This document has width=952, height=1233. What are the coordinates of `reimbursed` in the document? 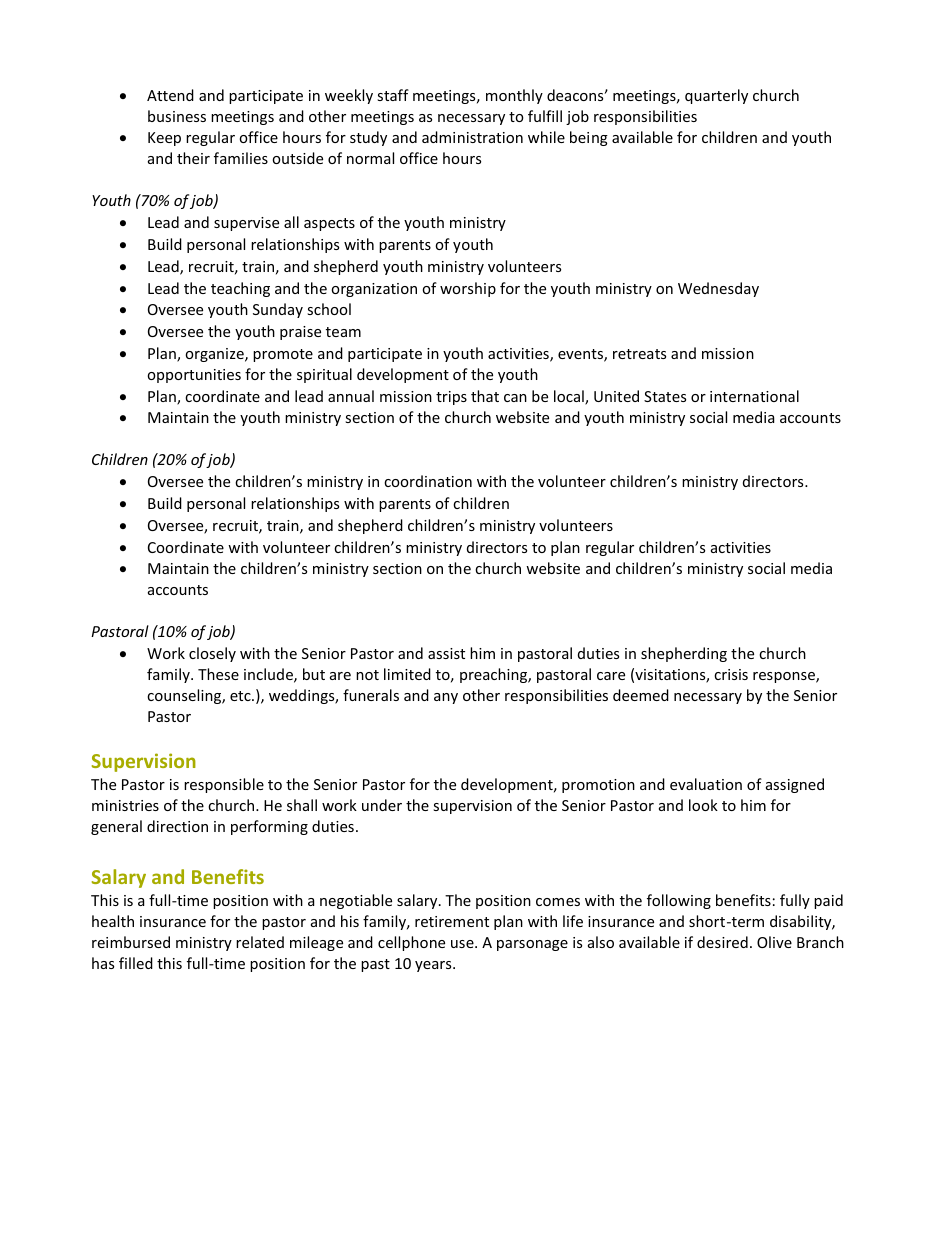 It's located at (131, 942).
